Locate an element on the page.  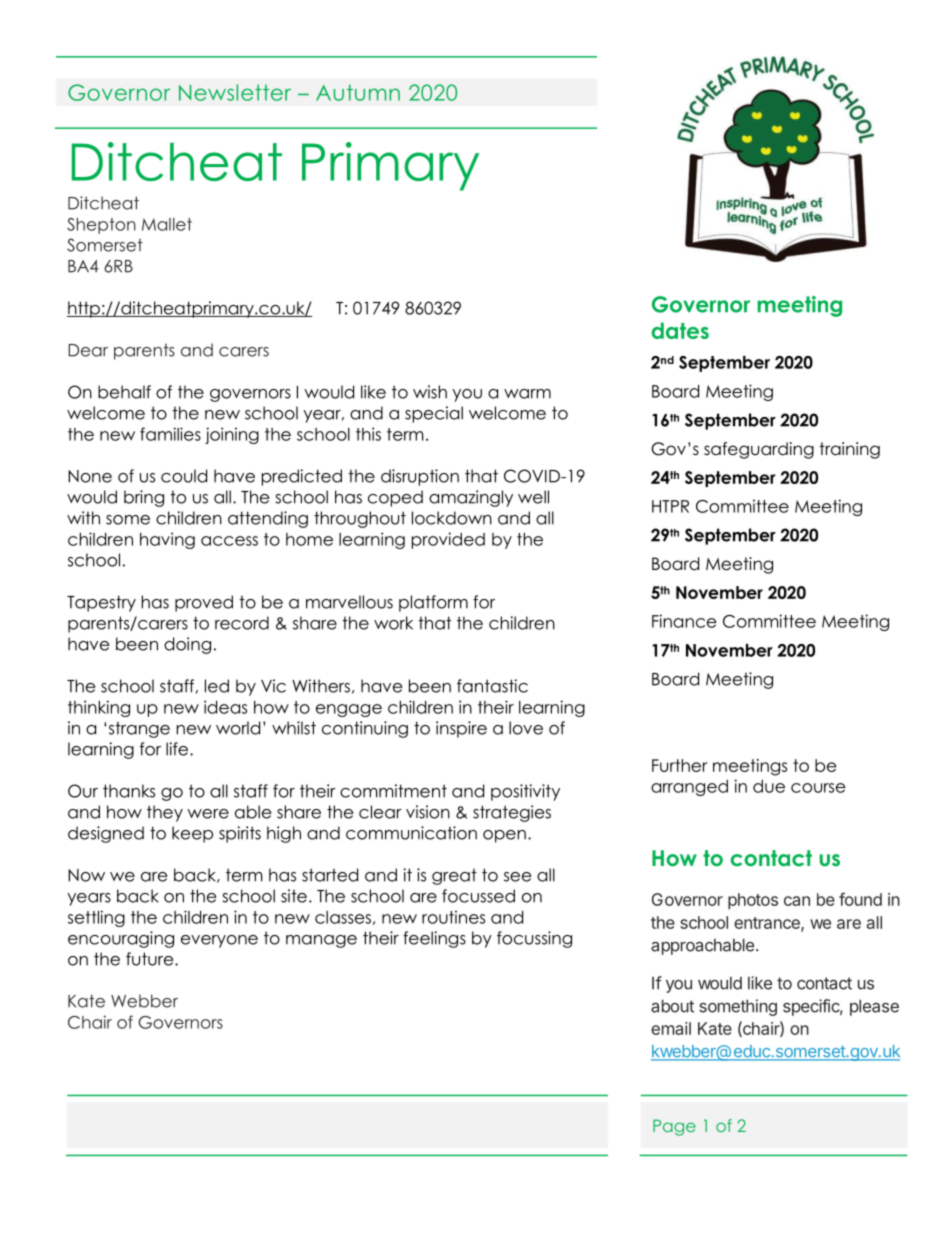
platform is located at coordinates (433, 603).
